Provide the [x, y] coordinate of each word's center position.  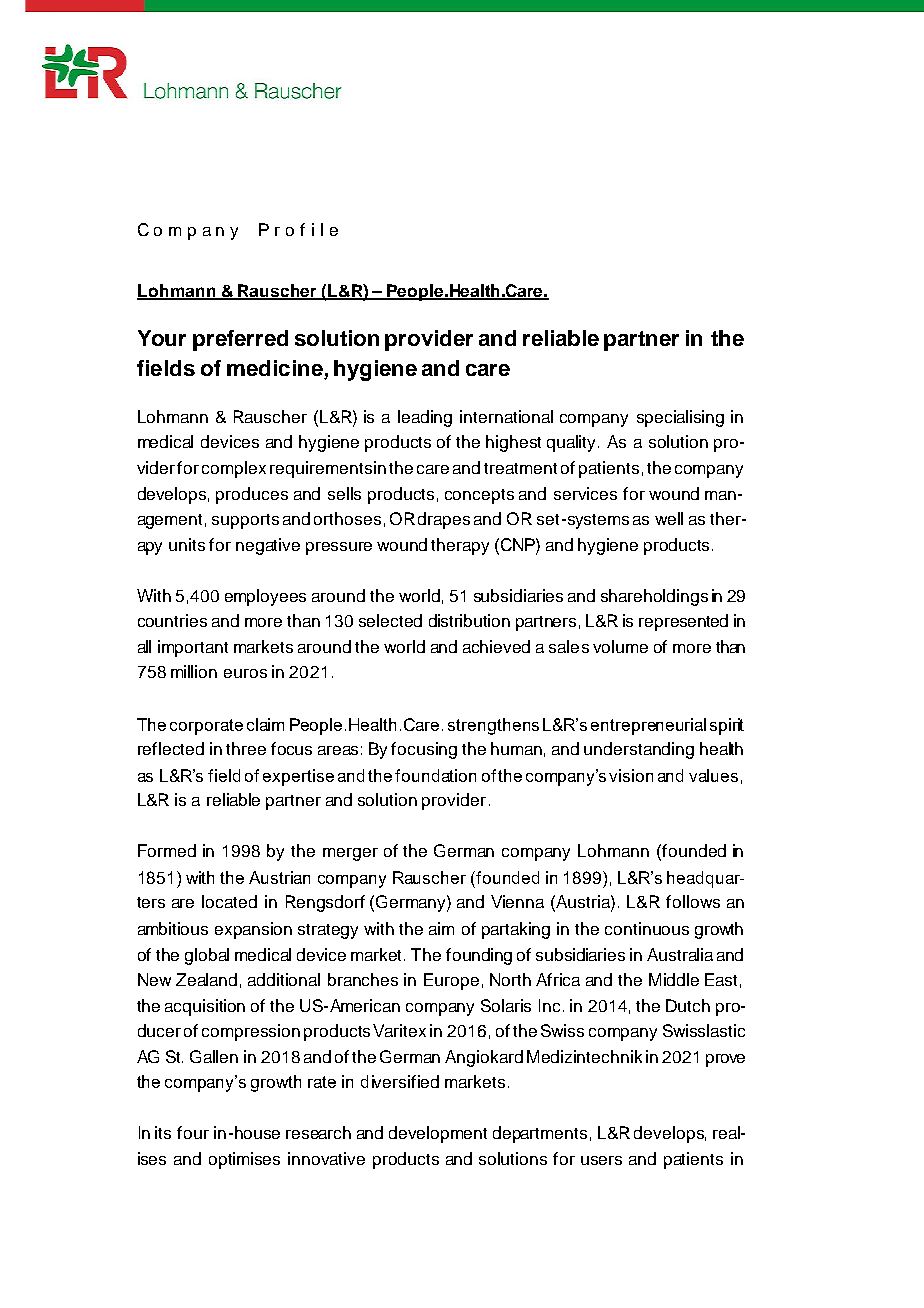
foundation [435, 775]
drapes [444, 520]
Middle [674, 979]
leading [425, 418]
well [669, 518]
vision [631, 775]
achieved [496, 646]
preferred [240, 340]
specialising [680, 418]
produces [252, 495]
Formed [167, 850]
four [193, 1132]
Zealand [206, 979]
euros [245, 673]
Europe [451, 981]
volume [620, 646]
